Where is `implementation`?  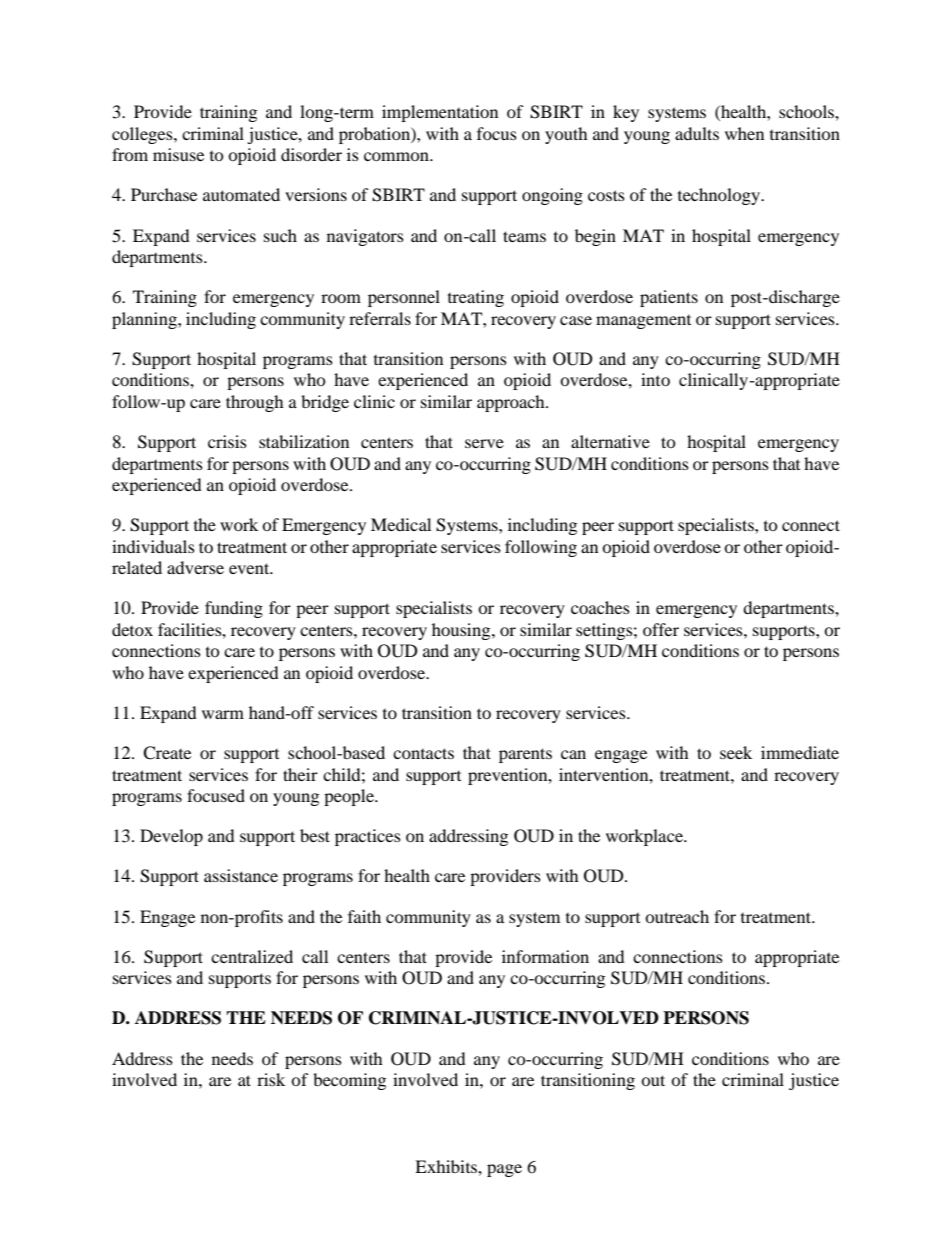
implementation is located at coordinates (440, 113).
